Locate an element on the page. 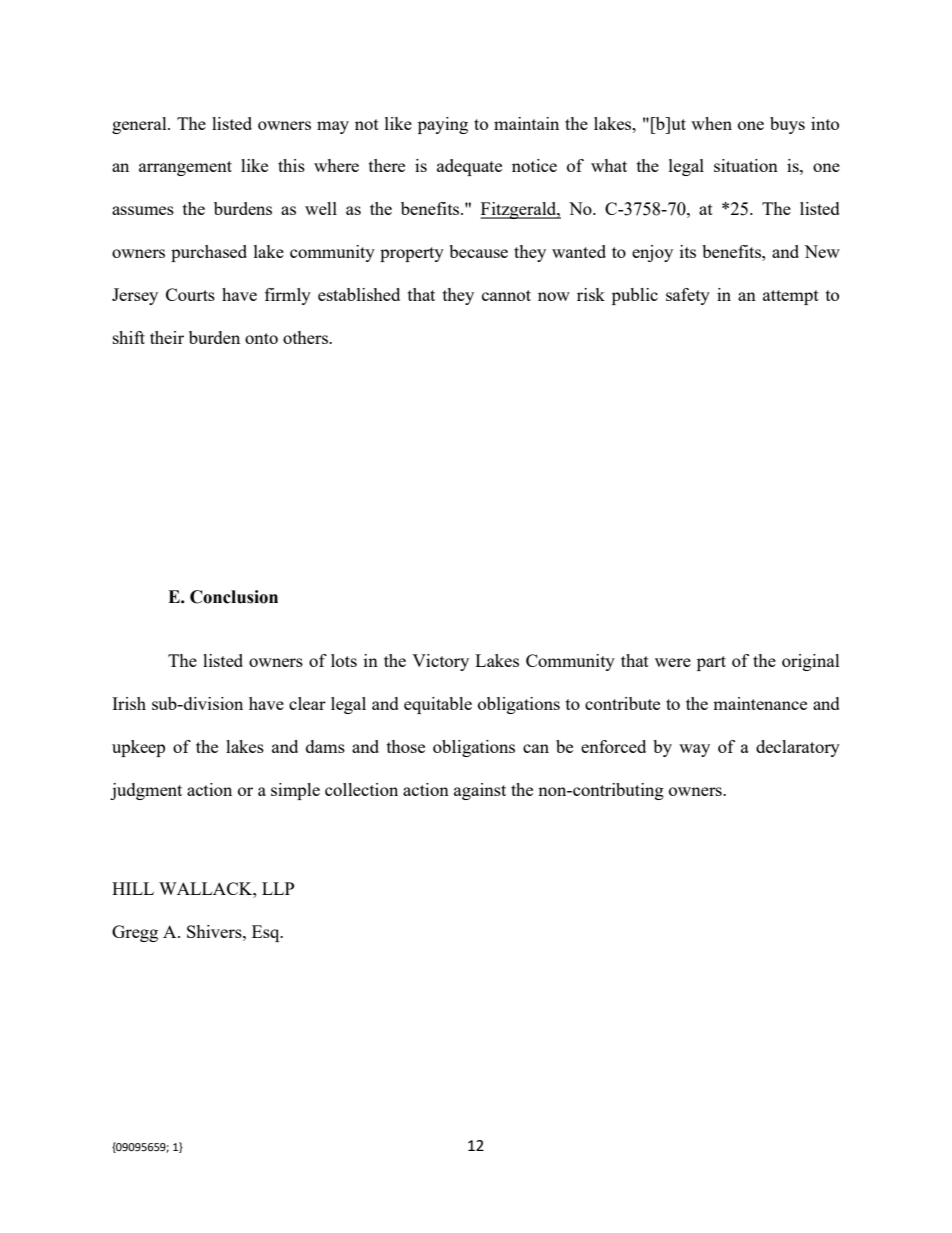 This document has height=1233, width=952. adequate is located at coordinates (469, 167).
